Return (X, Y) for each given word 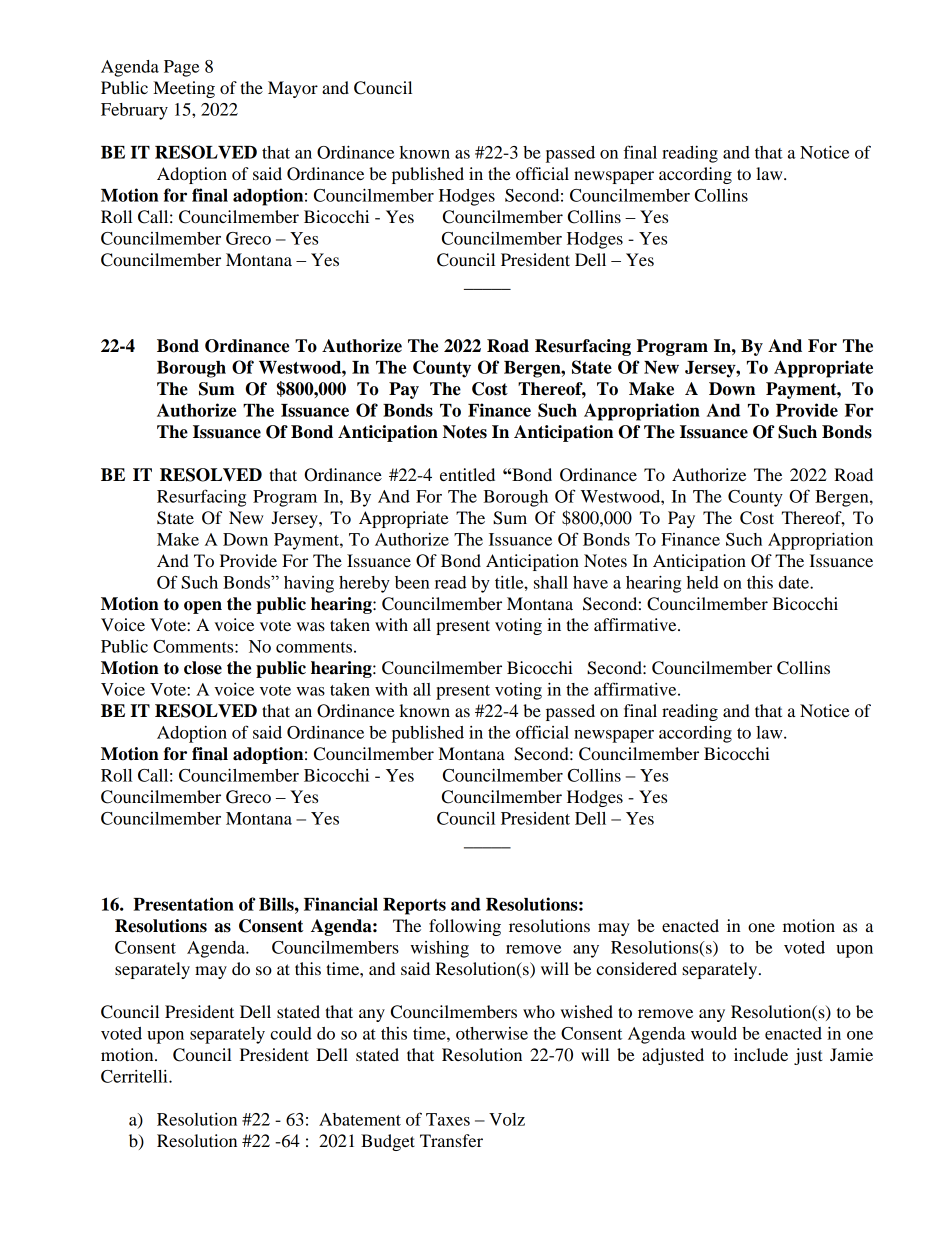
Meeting (184, 89)
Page (181, 68)
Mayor (293, 89)
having (309, 584)
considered (636, 968)
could (291, 1033)
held (703, 582)
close (203, 668)
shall (551, 582)
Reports (414, 906)
